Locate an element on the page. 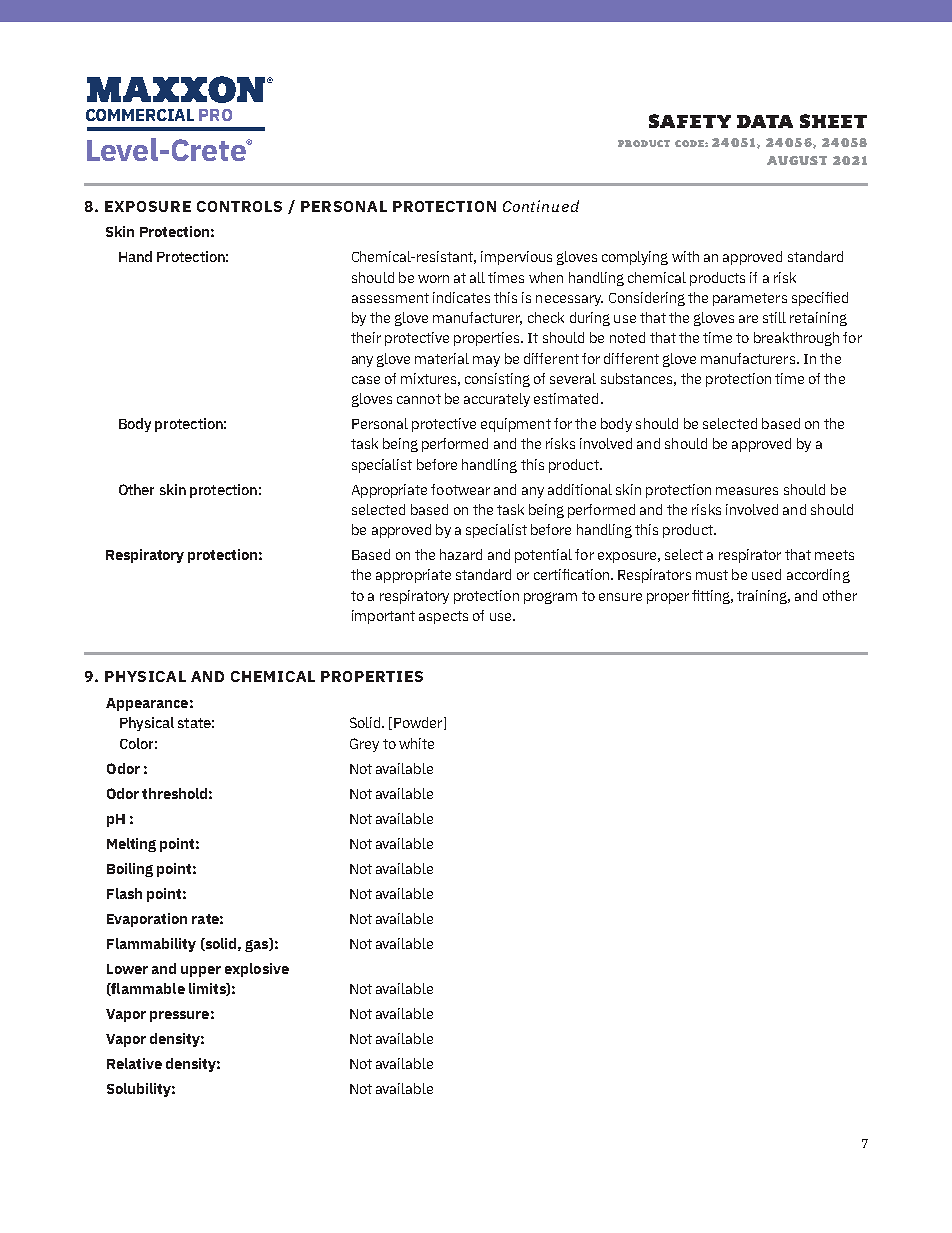  used is located at coordinates (766, 574).
